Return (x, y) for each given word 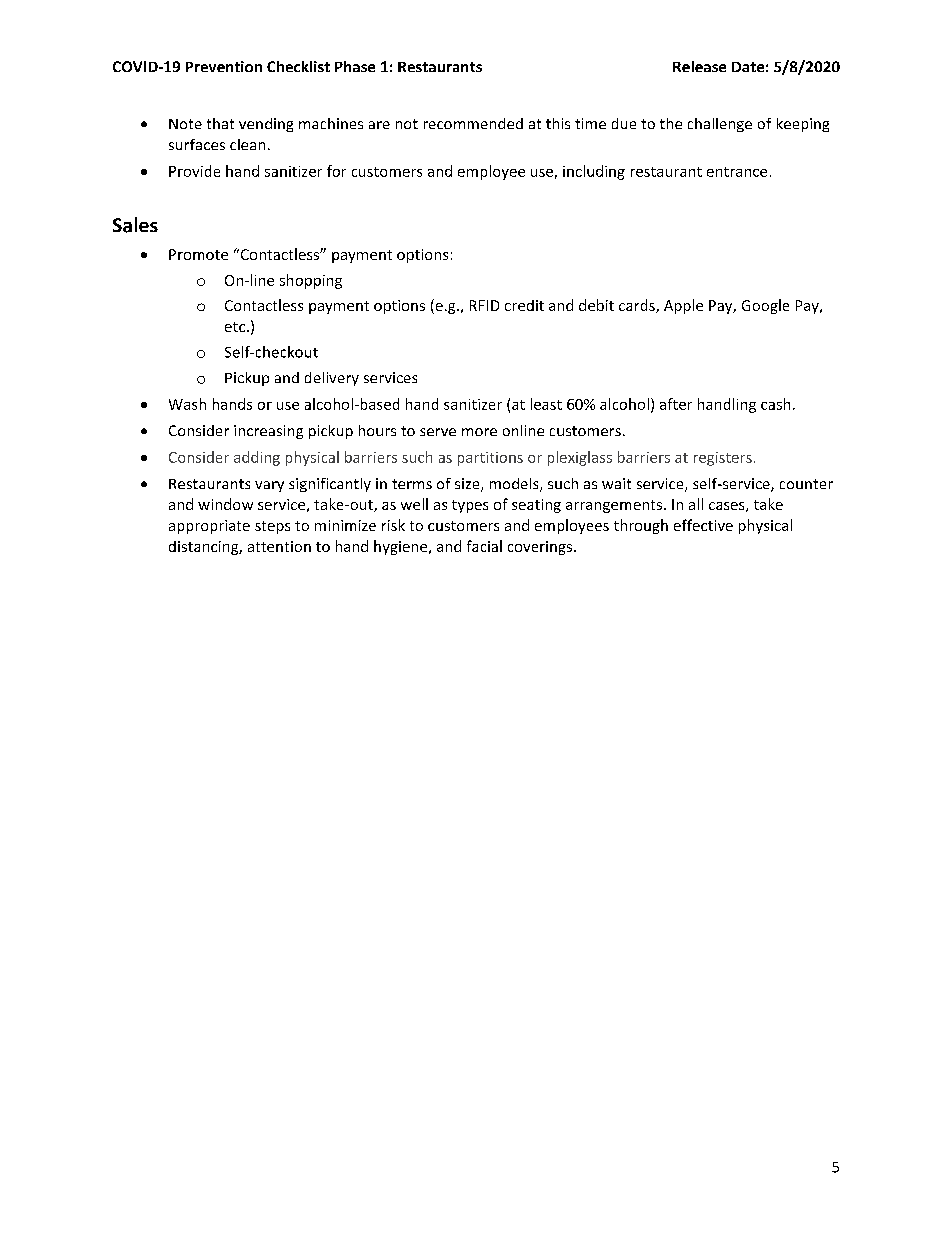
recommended (473, 123)
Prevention (224, 66)
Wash (187, 404)
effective (703, 525)
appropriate (209, 527)
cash (775, 404)
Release (699, 66)
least (546, 404)
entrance (737, 172)
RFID (484, 305)
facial (484, 546)
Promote (198, 254)
